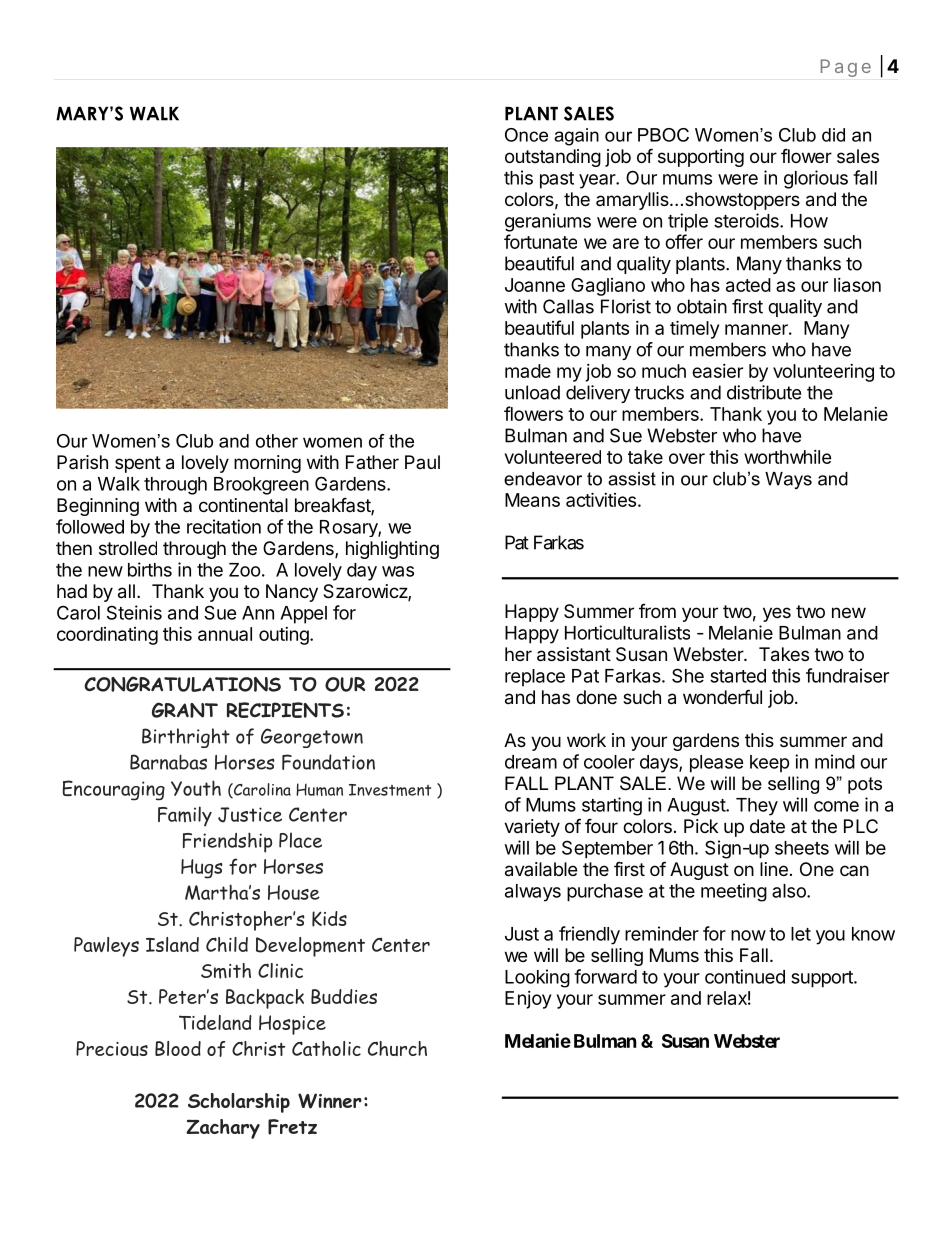 The width and height of the screenshot is (952, 1233). Describe the element at coordinates (526, 135) in the screenshot. I see `Once` at that location.
